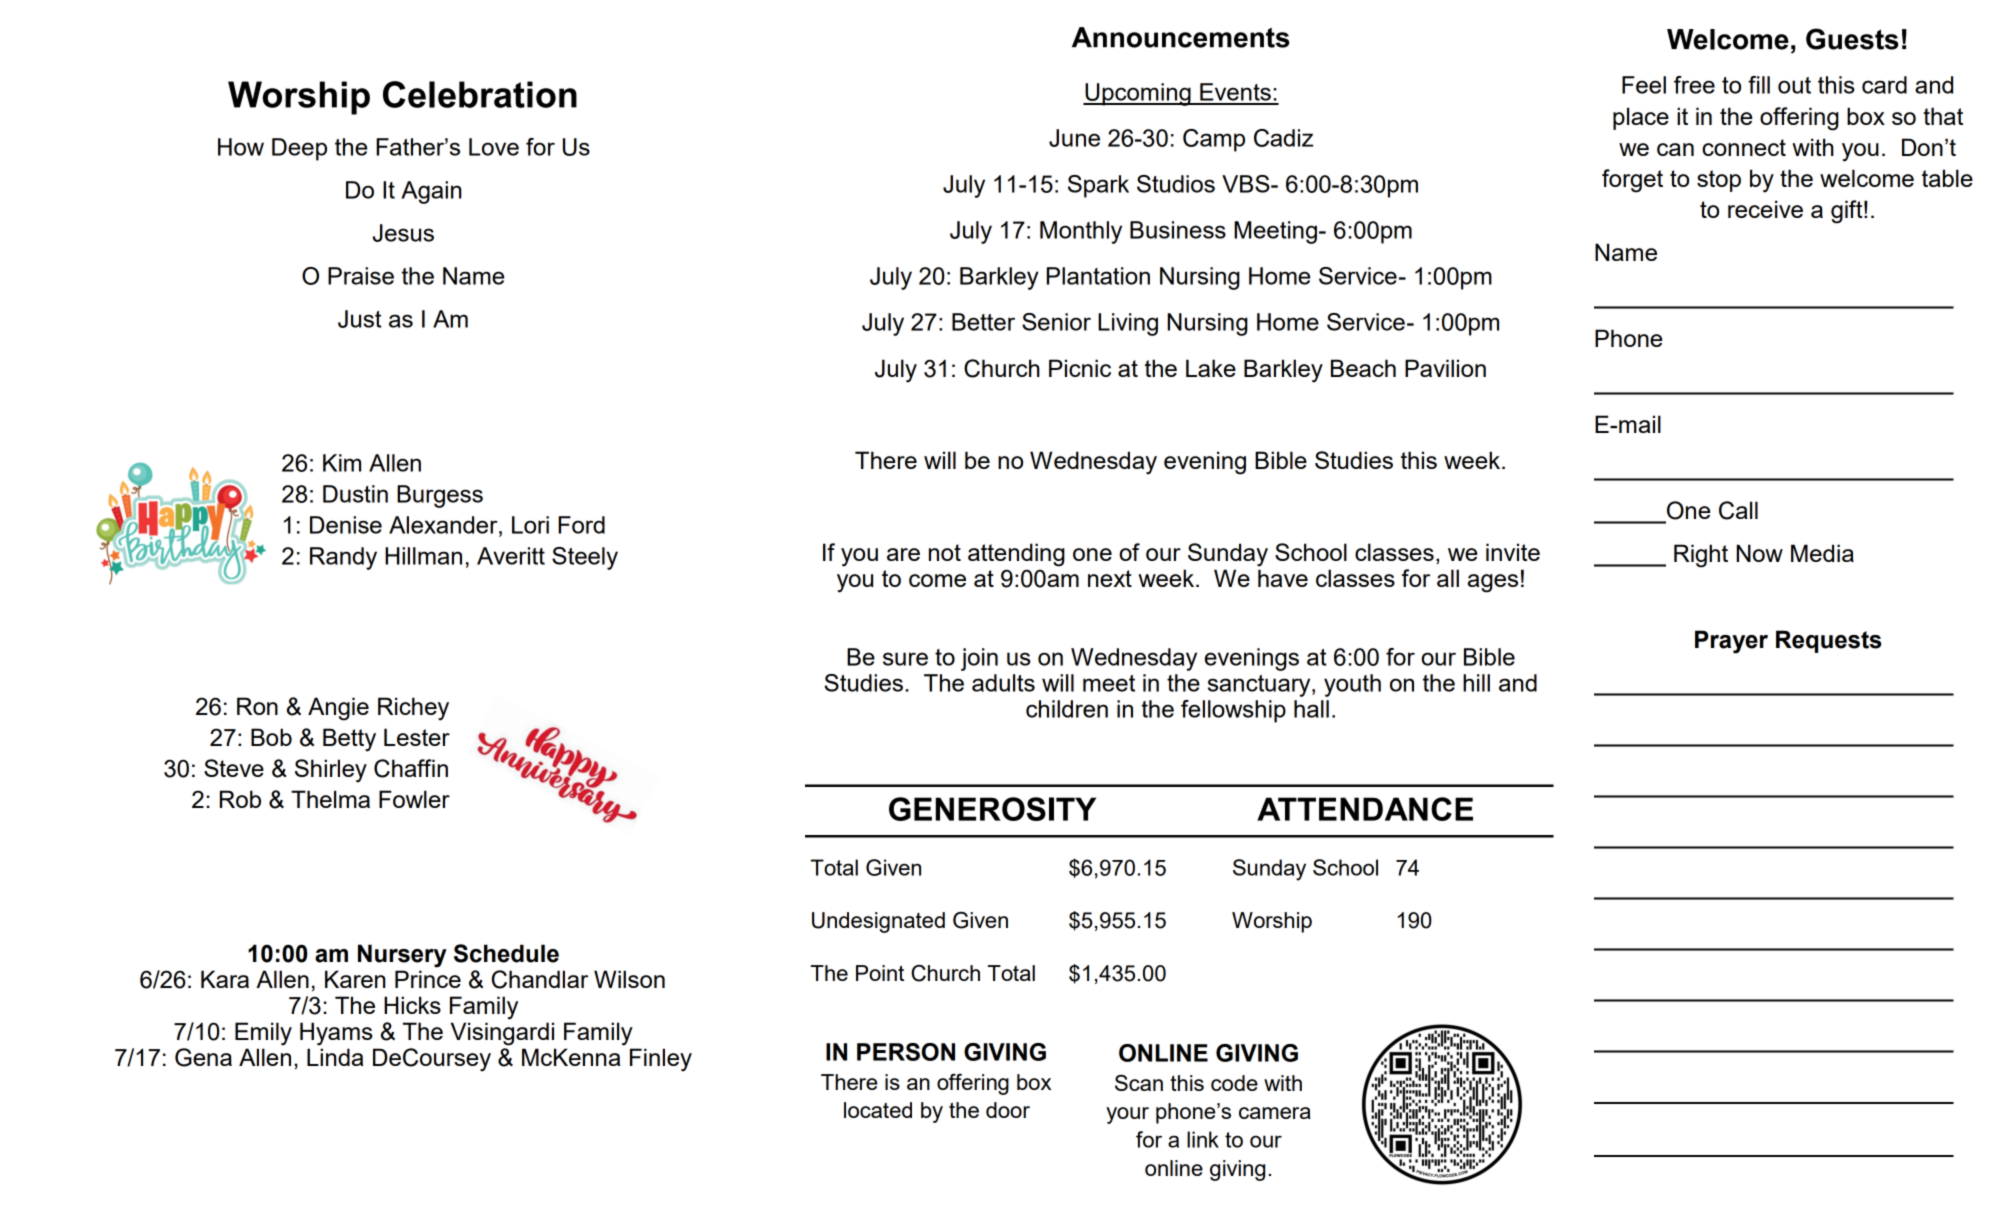  I want to click on Linda, so click(335, 1057).
